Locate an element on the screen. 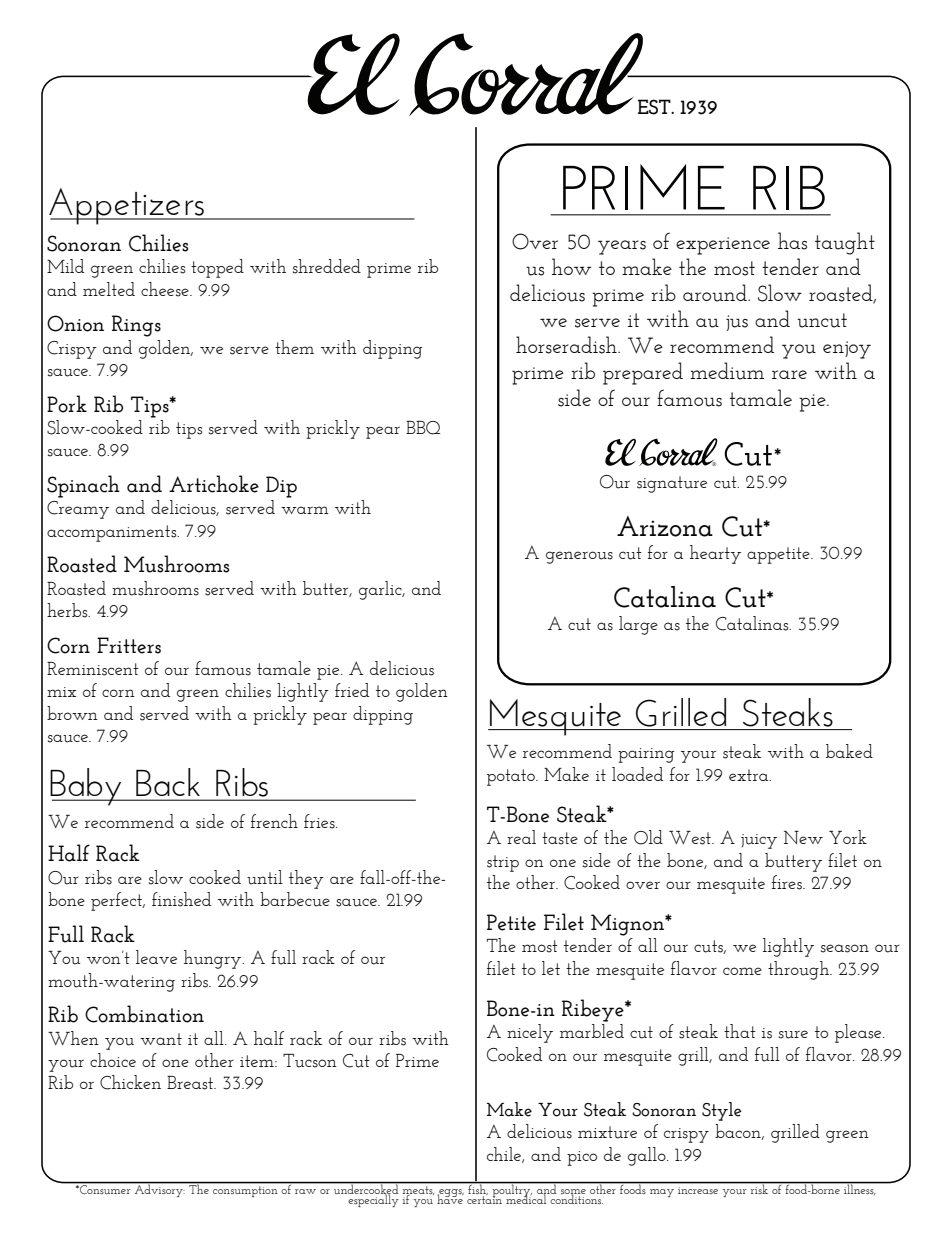 This screenshot has width=952, height=1233. consumption is located at coordinates (245, 1190).
